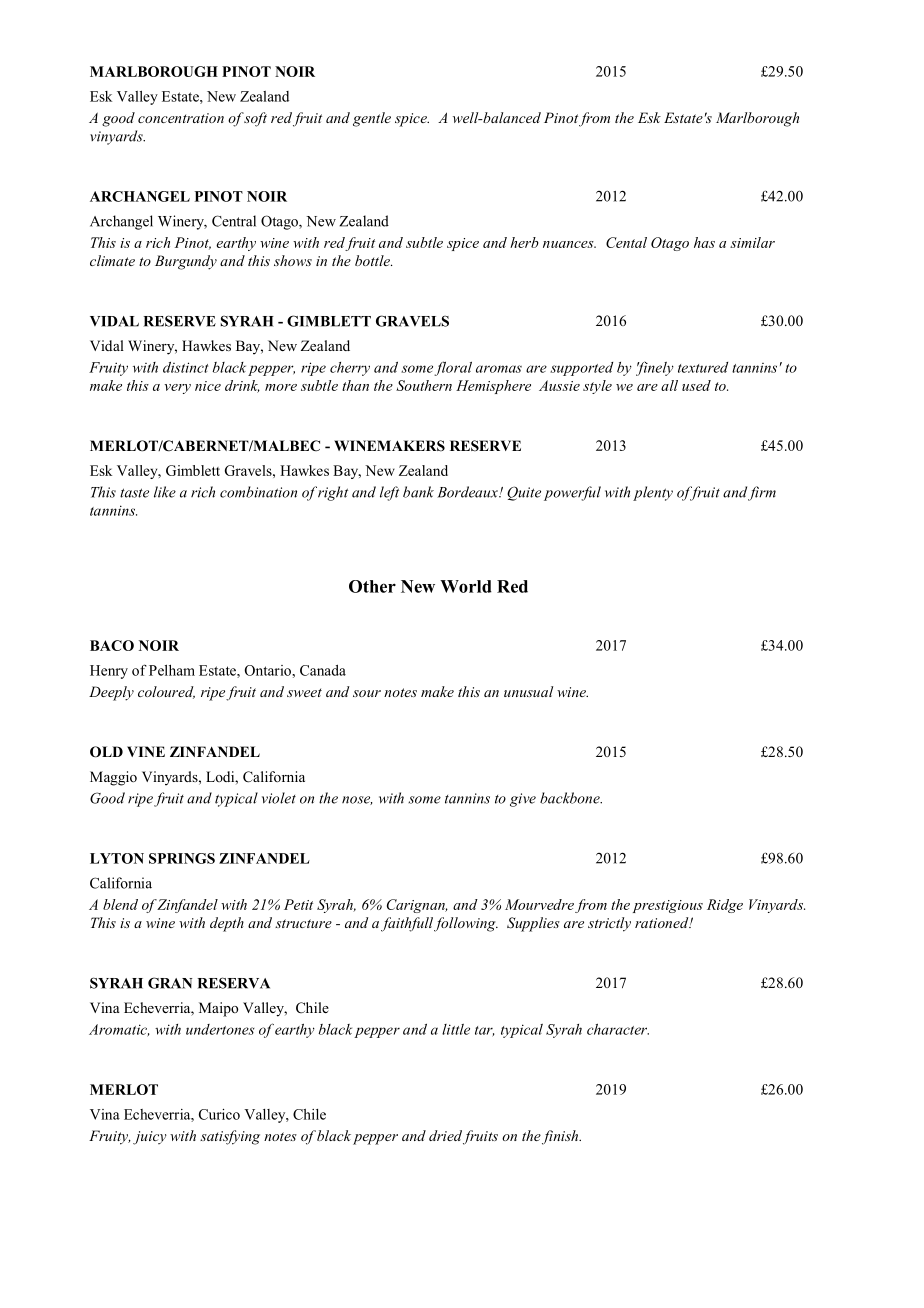  Describe the element at coordinates (372, 119) in the image. I see `gentle` at that location.
